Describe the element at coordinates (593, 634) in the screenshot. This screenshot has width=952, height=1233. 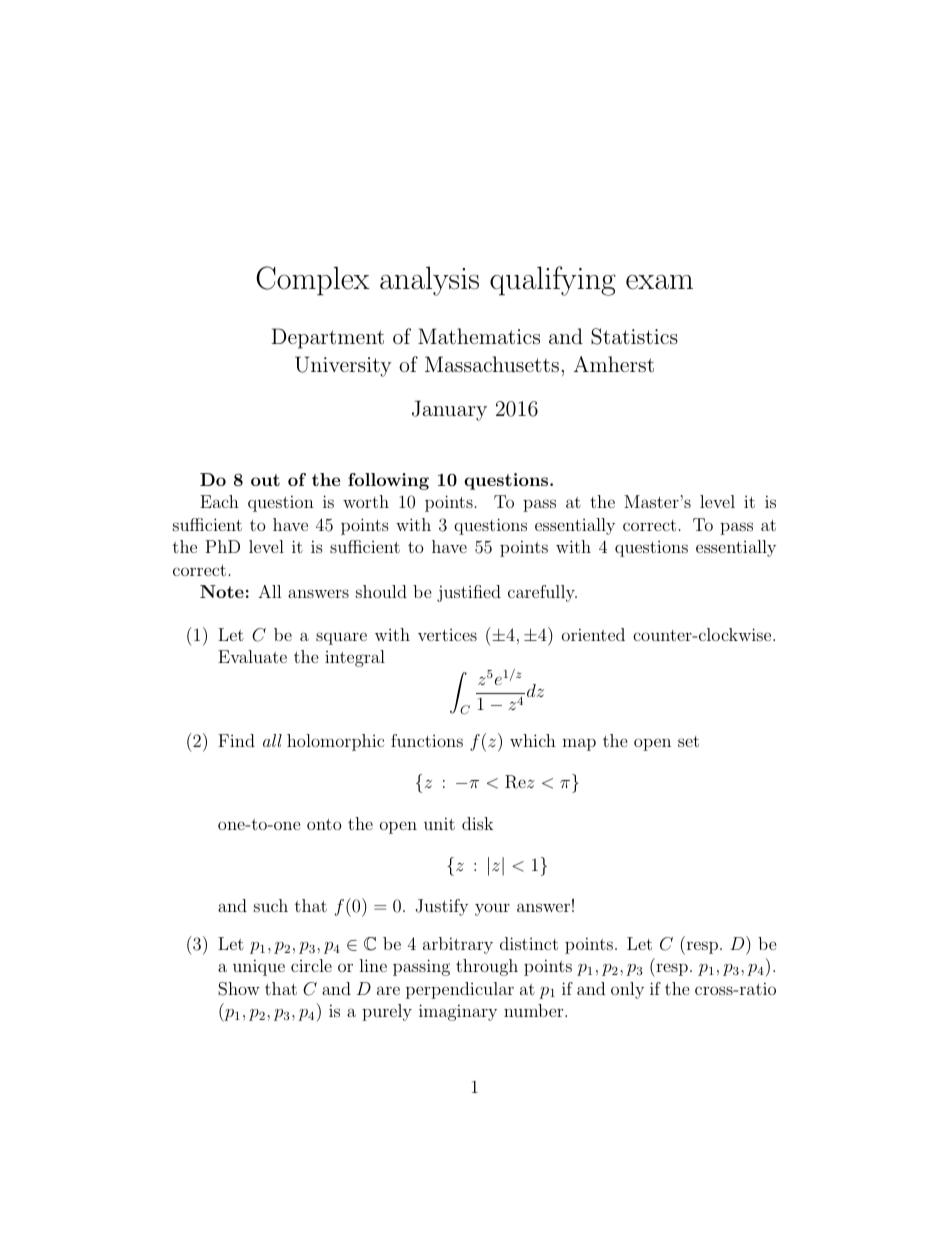
I see `oriented` at that location.
